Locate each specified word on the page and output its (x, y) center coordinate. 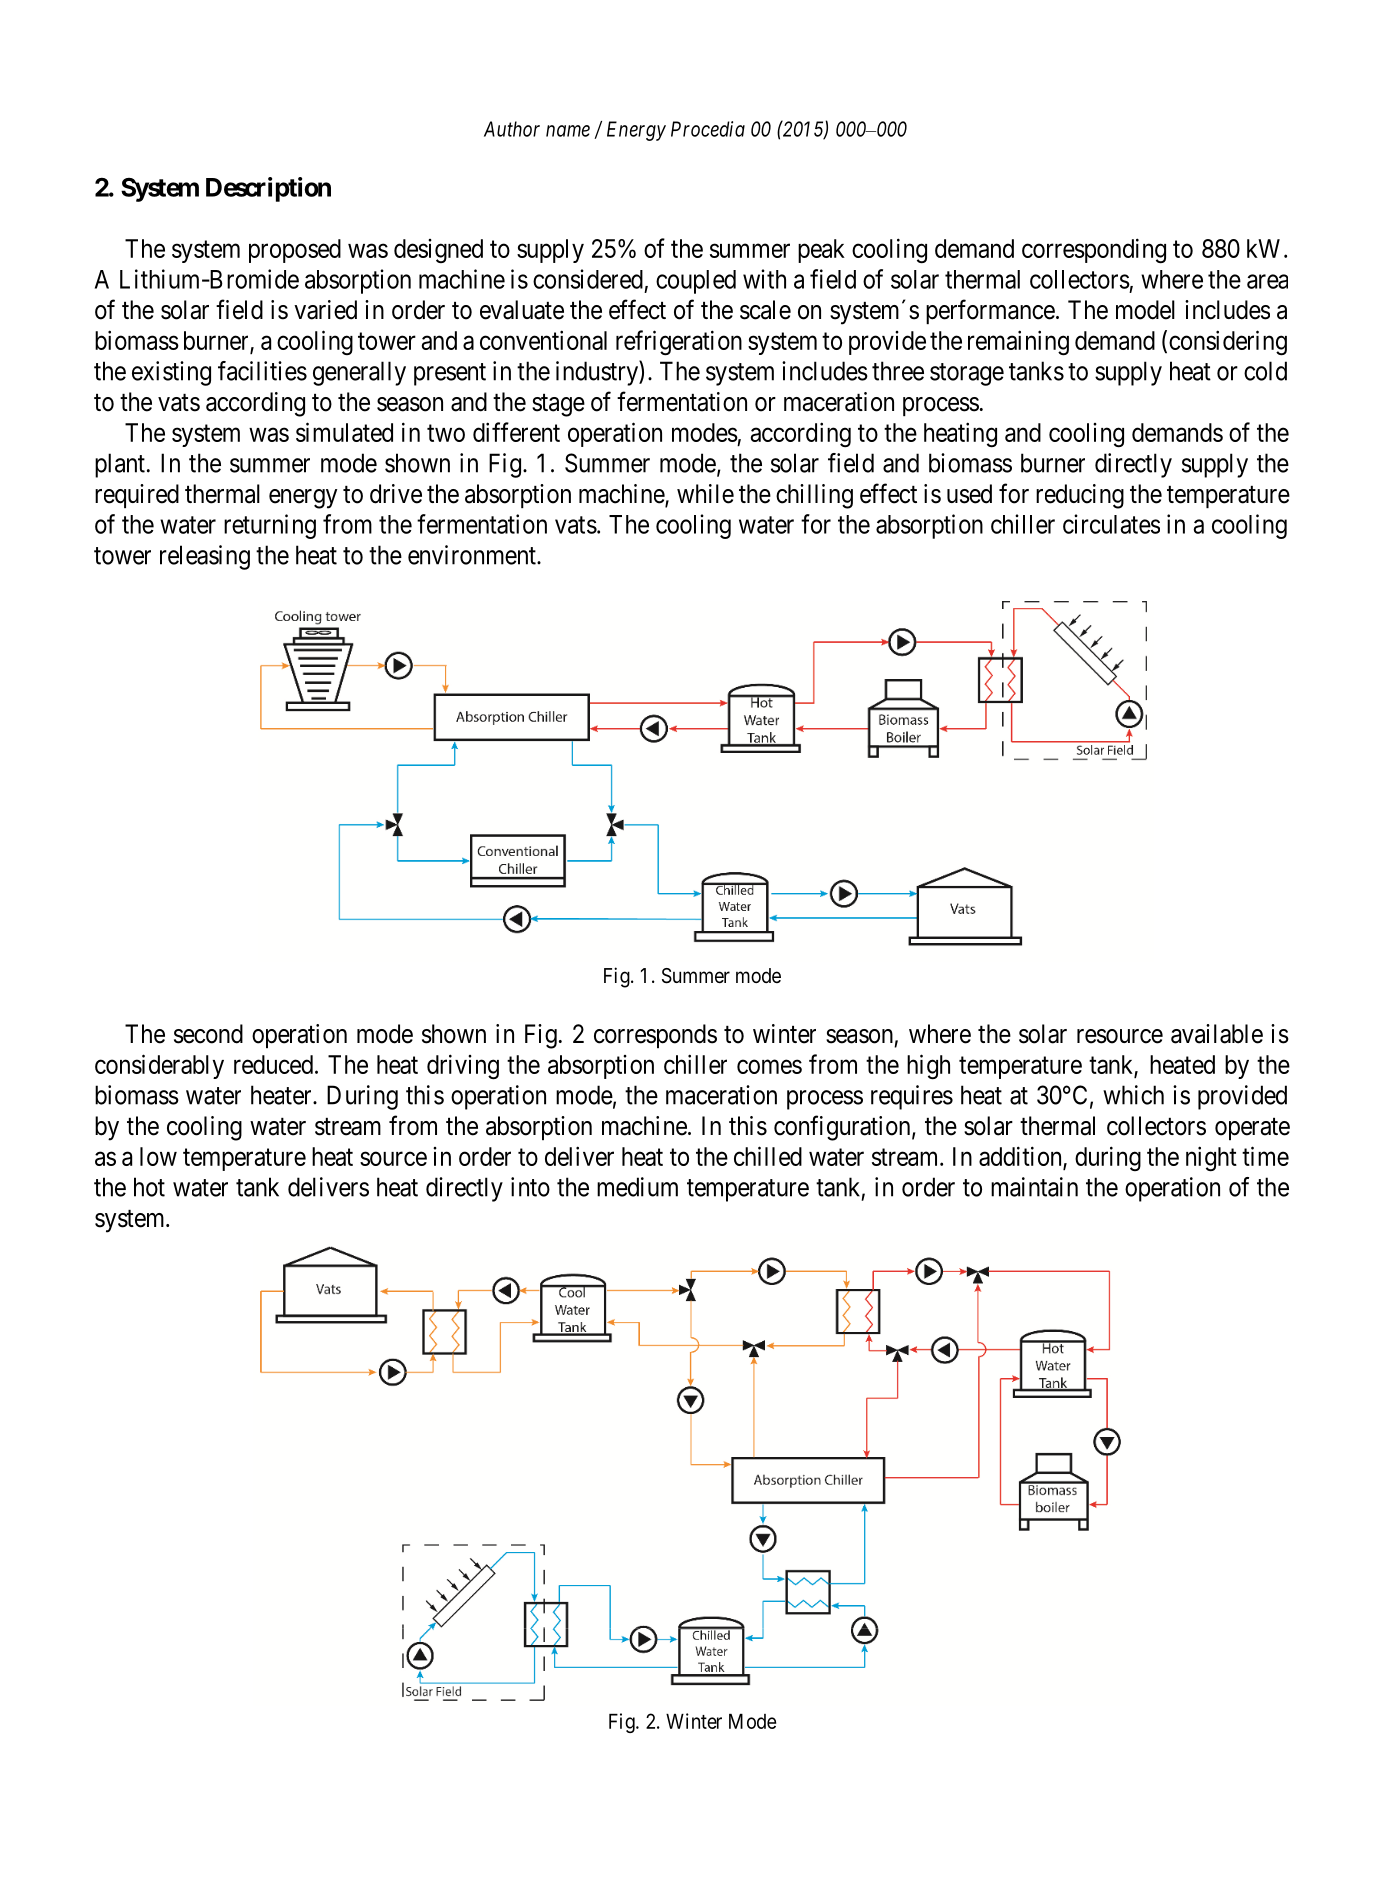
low (158, 1156)
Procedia (708, 129)
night (1211, 1159)
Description (268, 189)
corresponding (1094, 251)
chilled (768, 1156)
